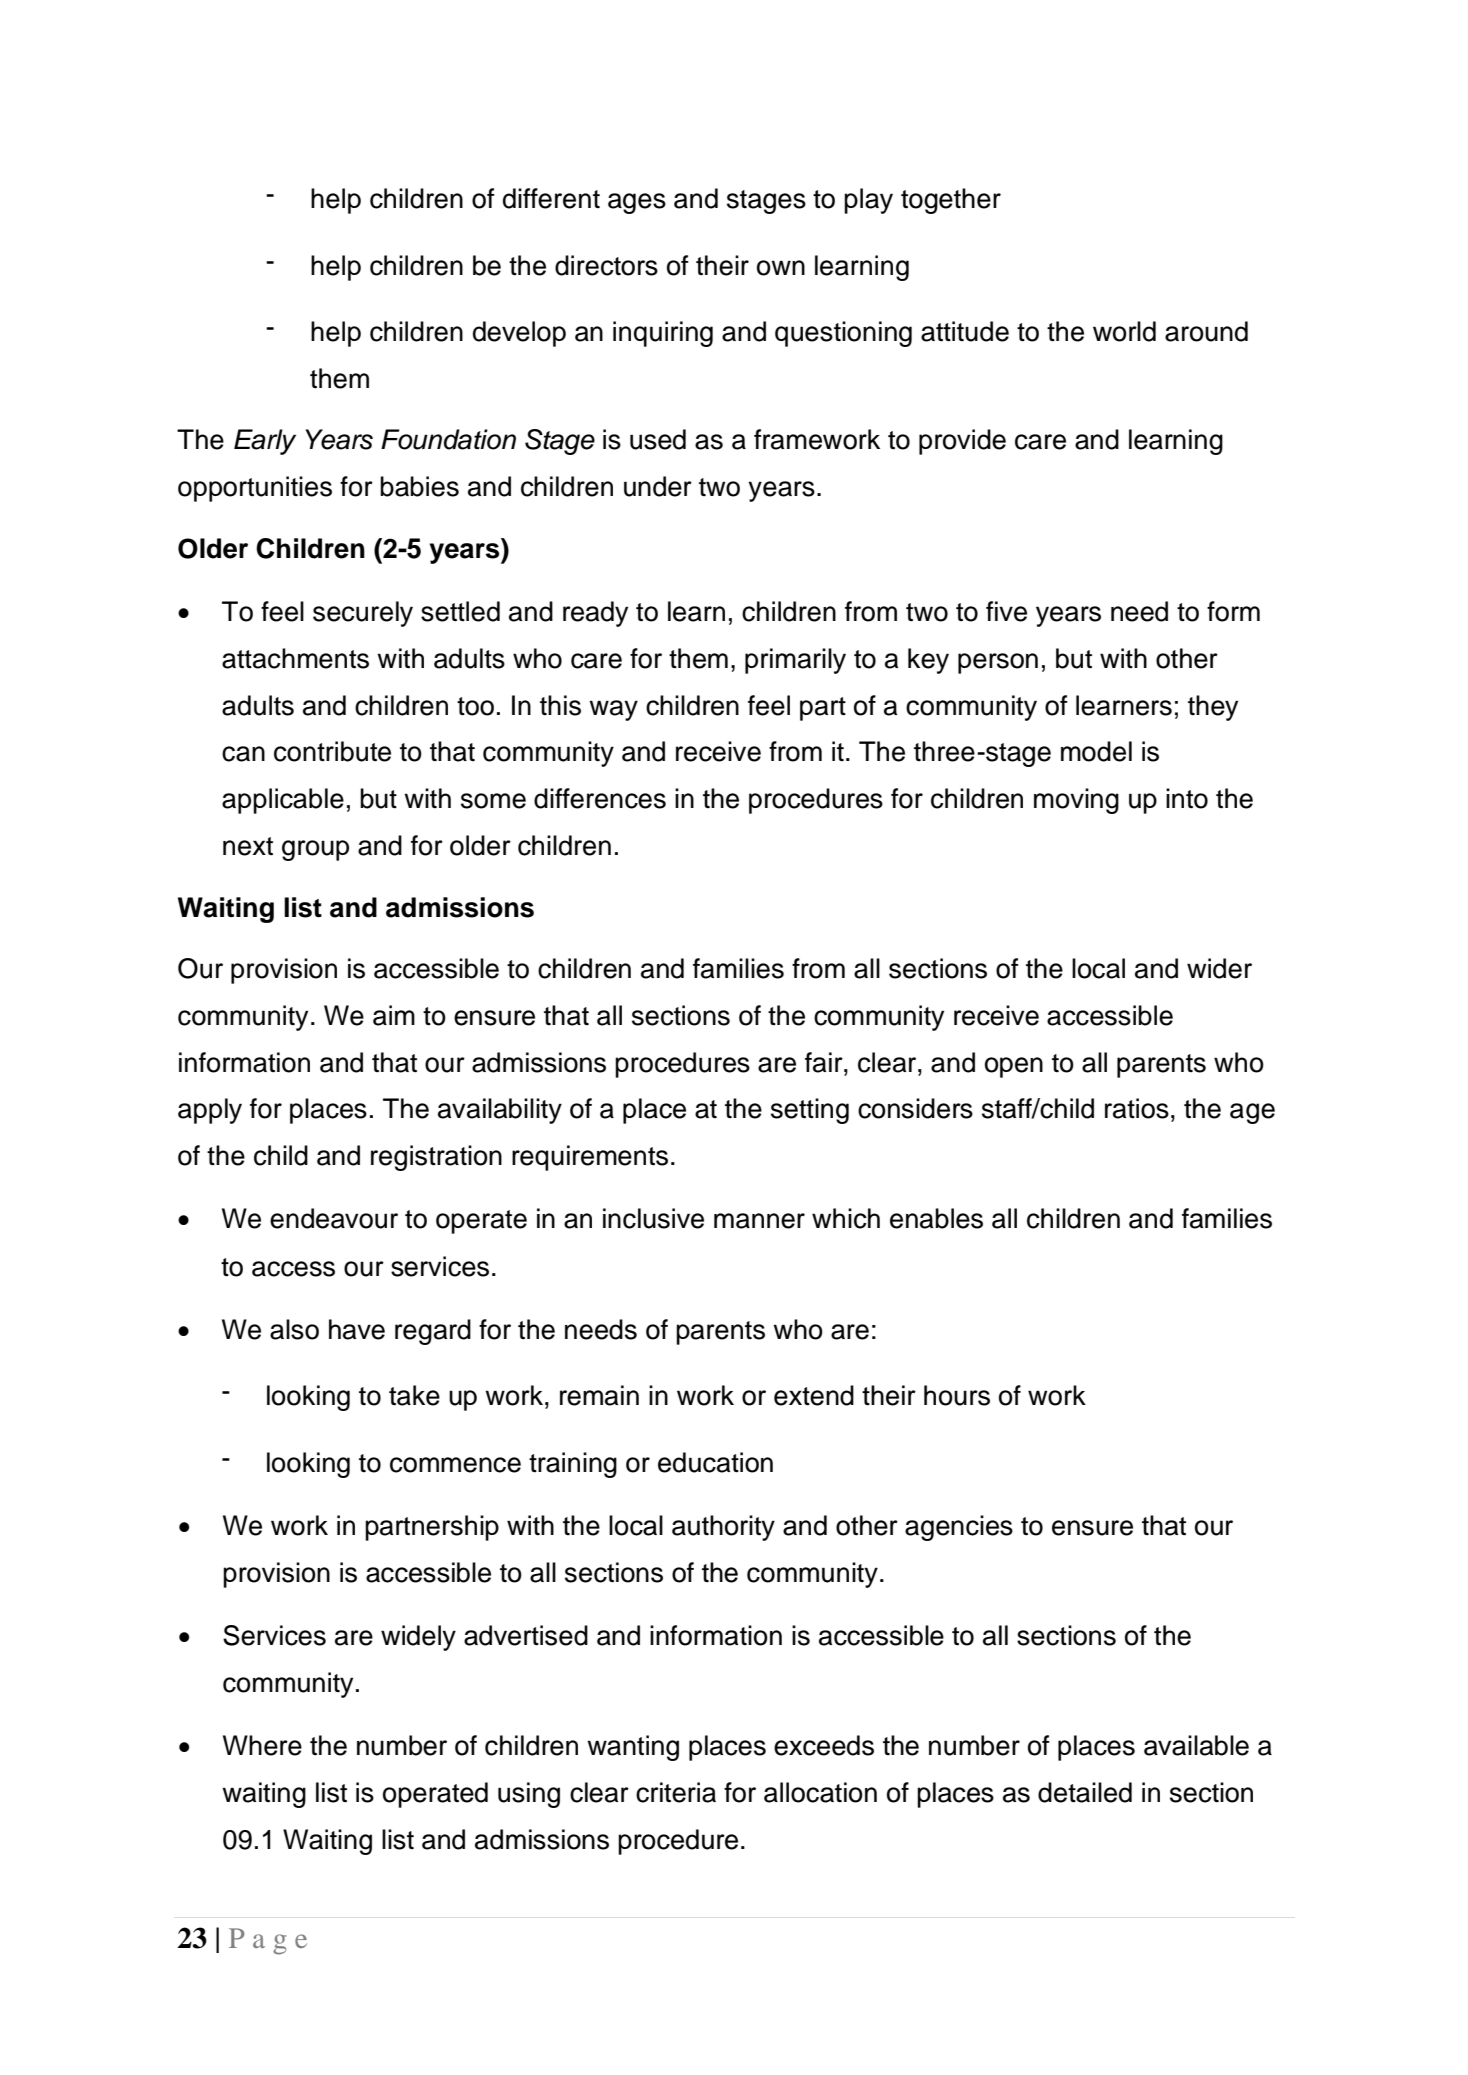  Describe the element at coordinates (519, 334) in the page. I see `develop` at that location.
